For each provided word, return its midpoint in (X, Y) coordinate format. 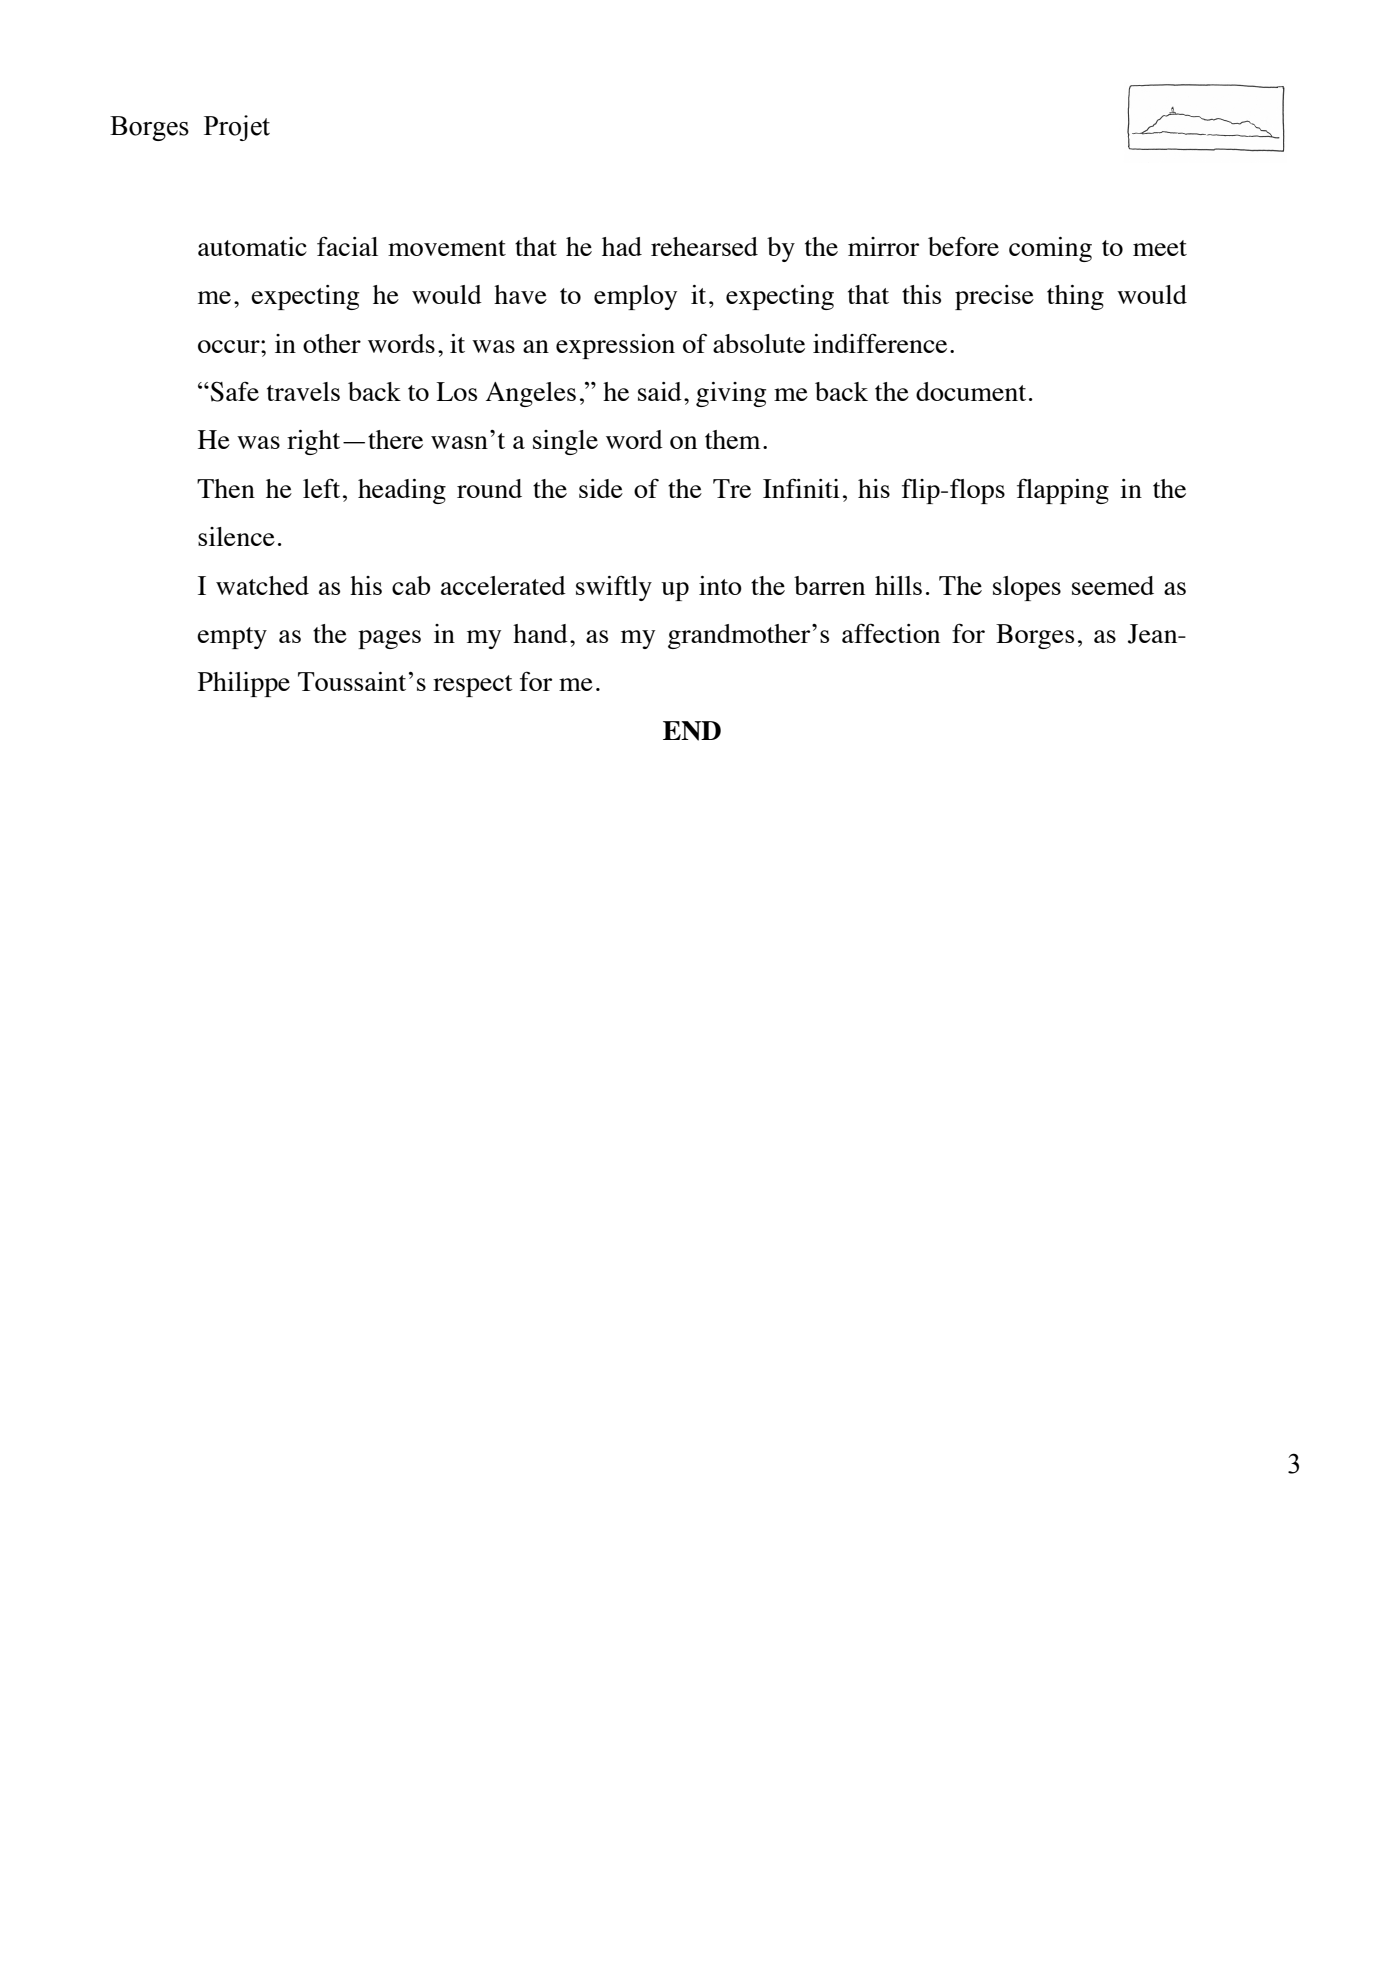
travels (303, 391)
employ (635, 297)
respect (473, 686)
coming (1050, 249)
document (971, 391)
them (732, 439)
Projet (237, 128)
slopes (1027, 588)
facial (347, 246)
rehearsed (704, 246)
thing (1075, 297)
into (720, 585)
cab (411, 585)
